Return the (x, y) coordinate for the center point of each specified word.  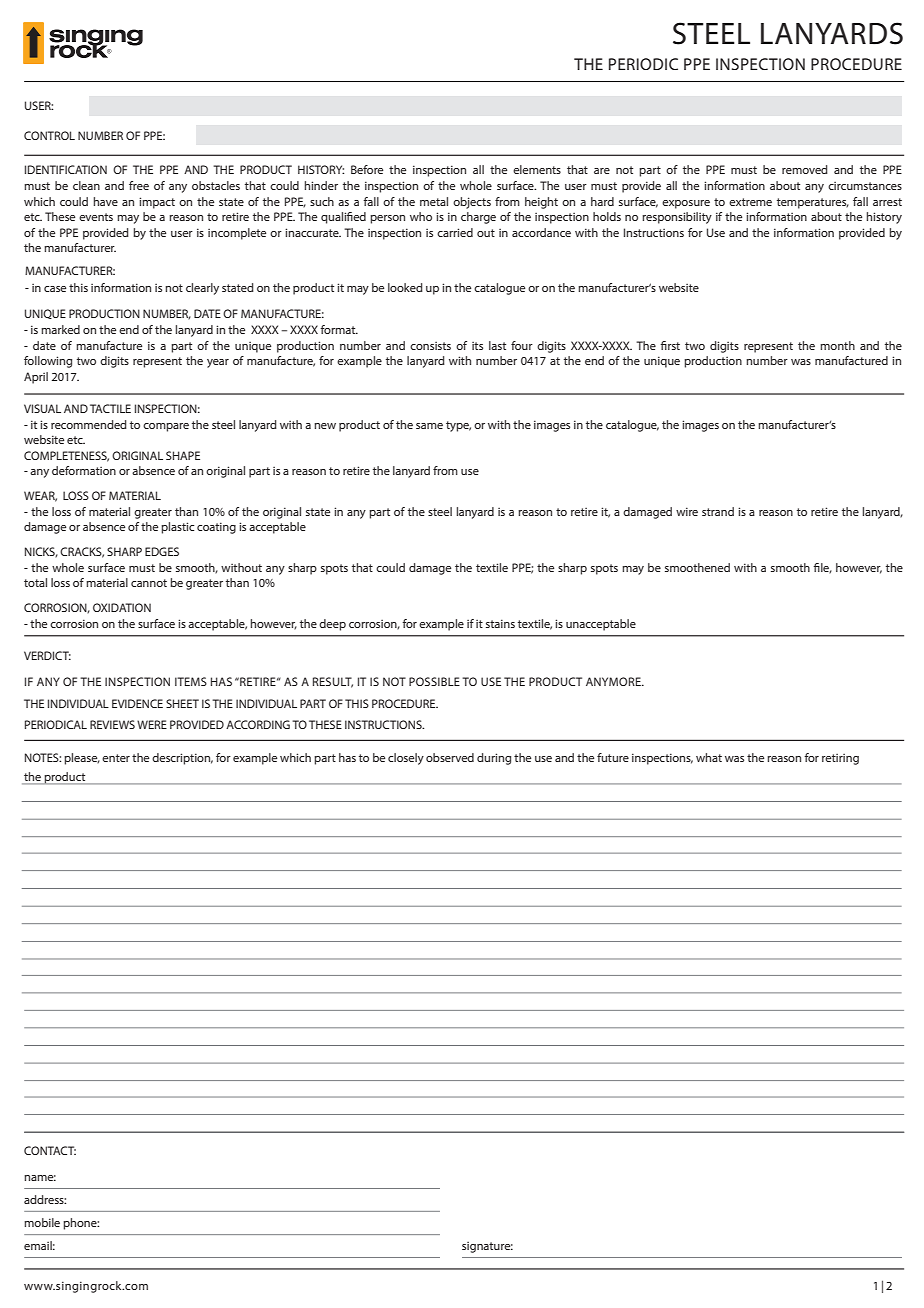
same (429, 426)
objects (472, 203)
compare (166, 427)
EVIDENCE (137, 703)
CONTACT (50, 1150)
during (494, 759)
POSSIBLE (434, 681)
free (139, 185)
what (709, 757)
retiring (840, 759)
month (837, 345)
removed (805, 169)
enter (116, 758)
